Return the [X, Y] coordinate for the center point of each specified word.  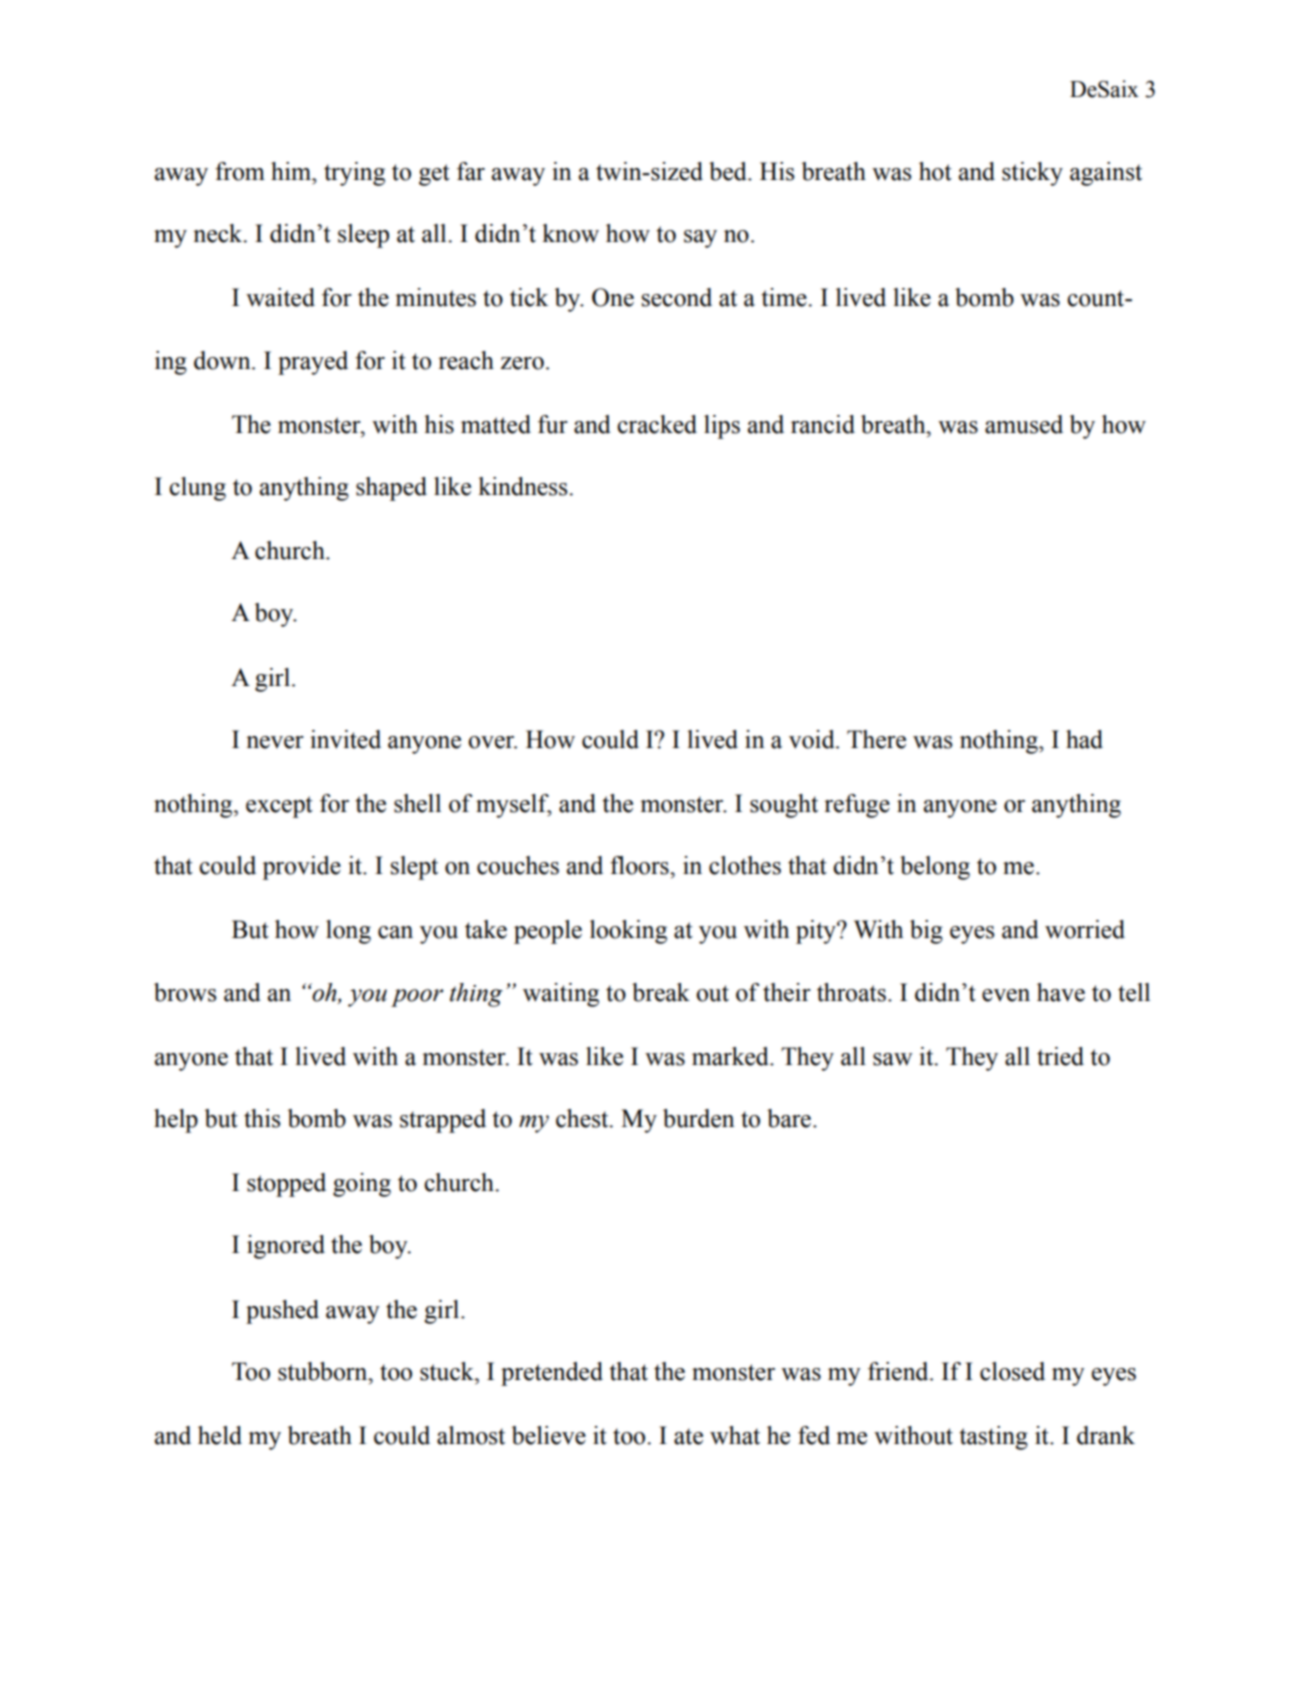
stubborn [324, 1371]
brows [185, 992]
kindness [524, 486]
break [661, 992]
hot [935, 171]
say [700, 239]
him [292, 171]
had [1084, 739]
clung [197, 489]
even [1006, 995]
